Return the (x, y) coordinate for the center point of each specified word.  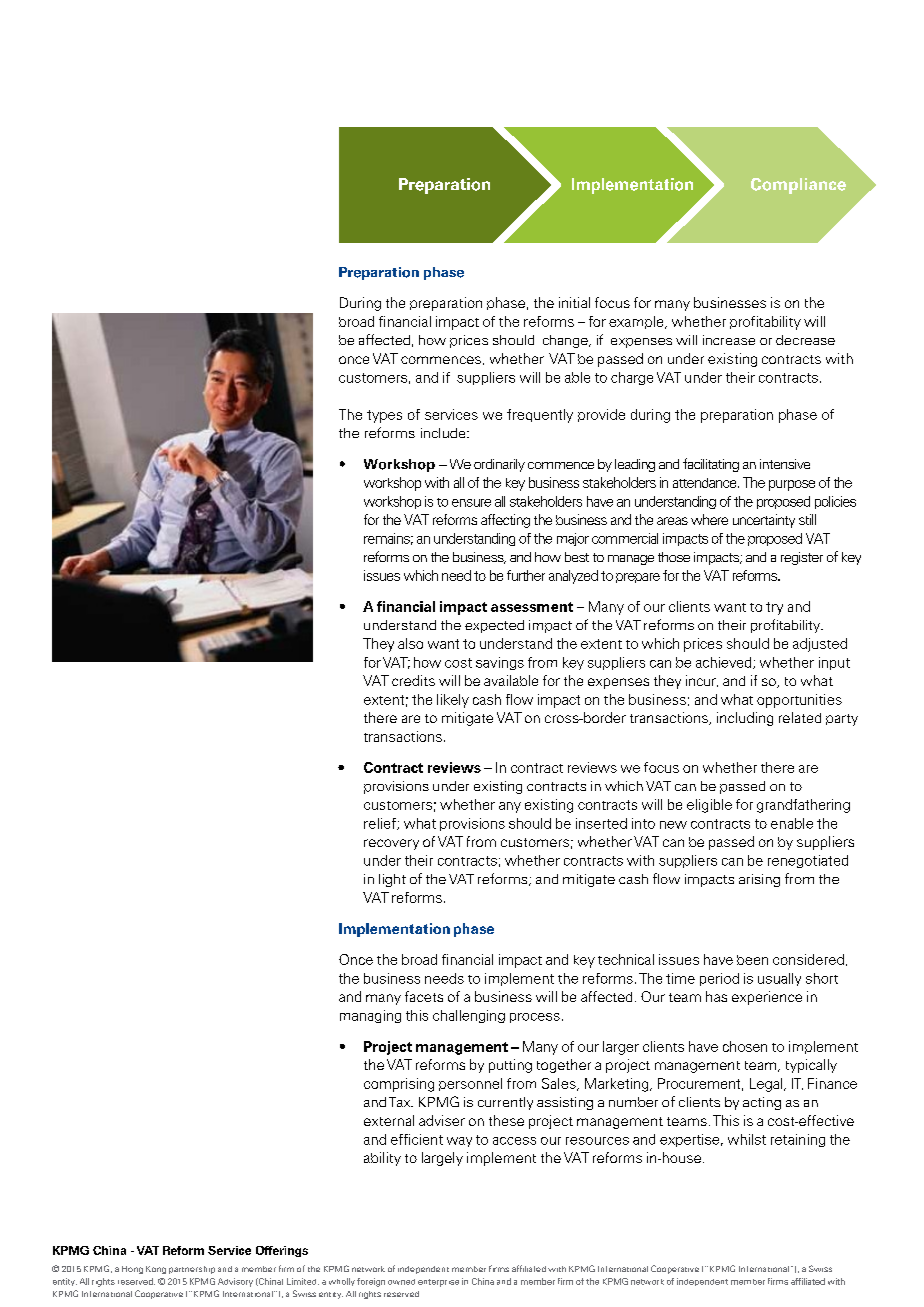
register (802, 558)
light (392, 880)
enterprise (438, 1283)
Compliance (798, 186)
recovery (391, 844)
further (526, 575)
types (384, 416)
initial (574, 302)
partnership (192, 1270)
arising (759, 880)
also (410, 643)
